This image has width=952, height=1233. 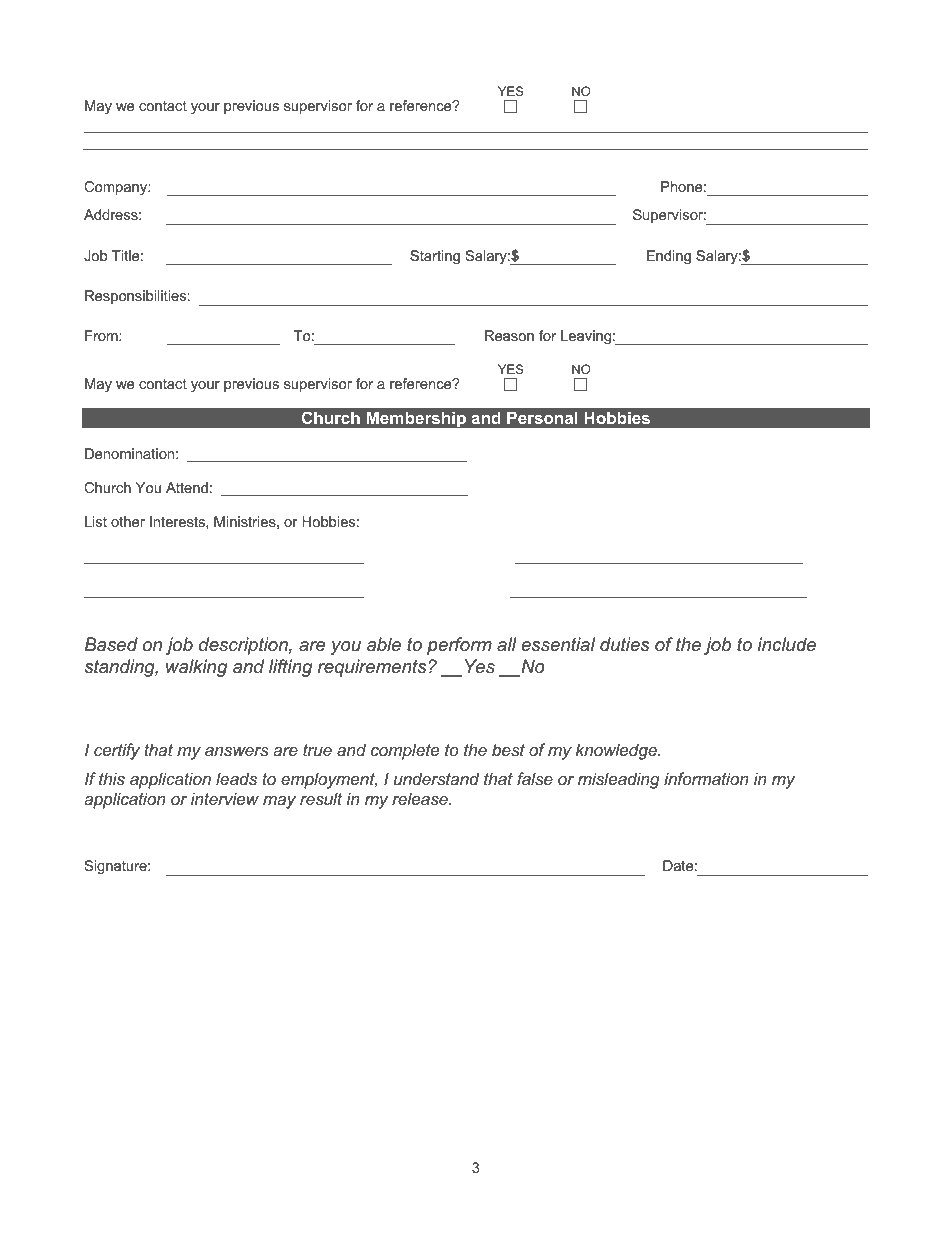 I want to click on understand, so click(x=436, y=778).
